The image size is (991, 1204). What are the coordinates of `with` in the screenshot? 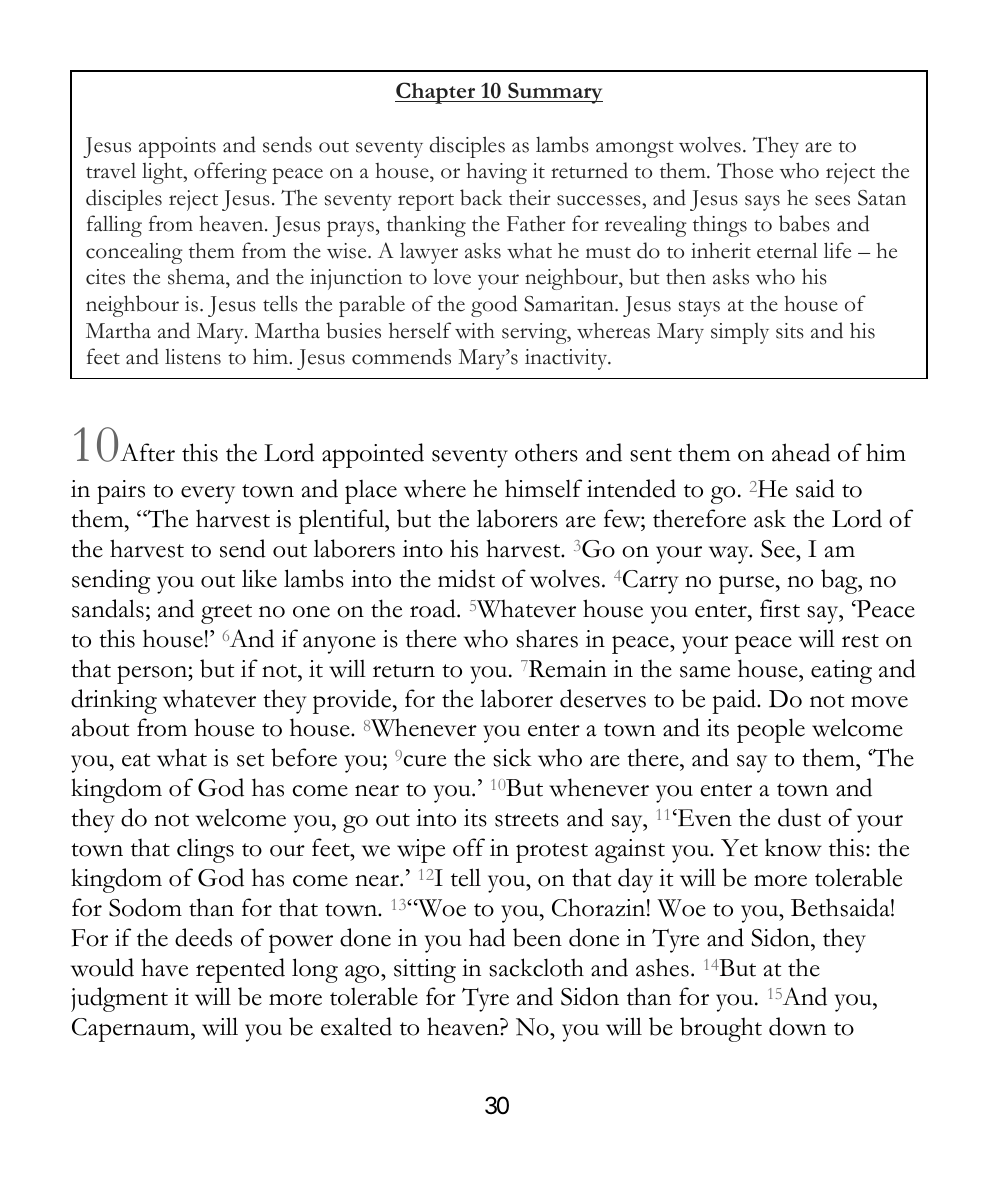 It's located at (475, 331).
